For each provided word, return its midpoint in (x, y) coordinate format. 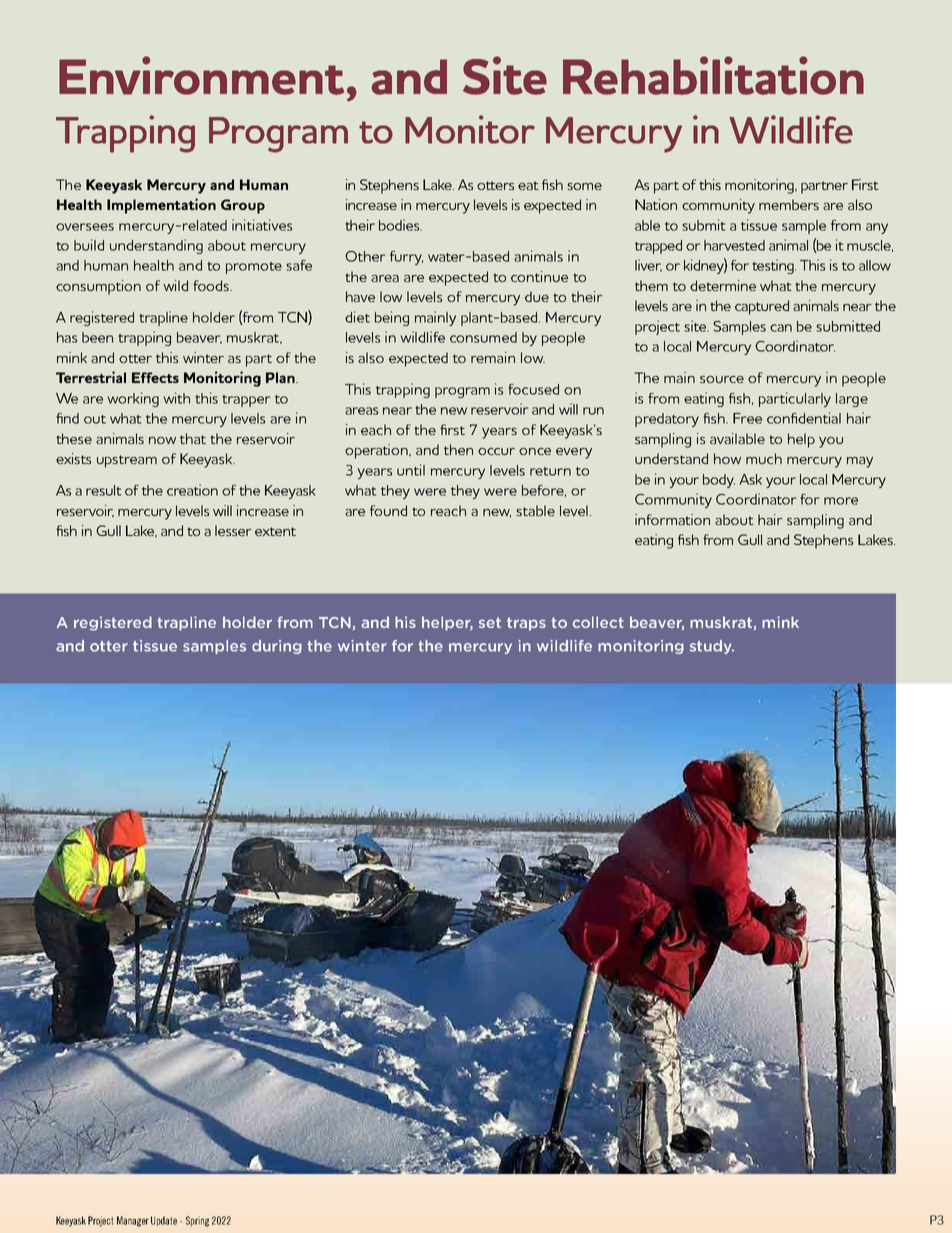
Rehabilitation (713, 75)
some (584, 186)
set (490, 622)
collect (598, 622)
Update (164, 1221)
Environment (201, 75)
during (277, 647)
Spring (197, 1221)
